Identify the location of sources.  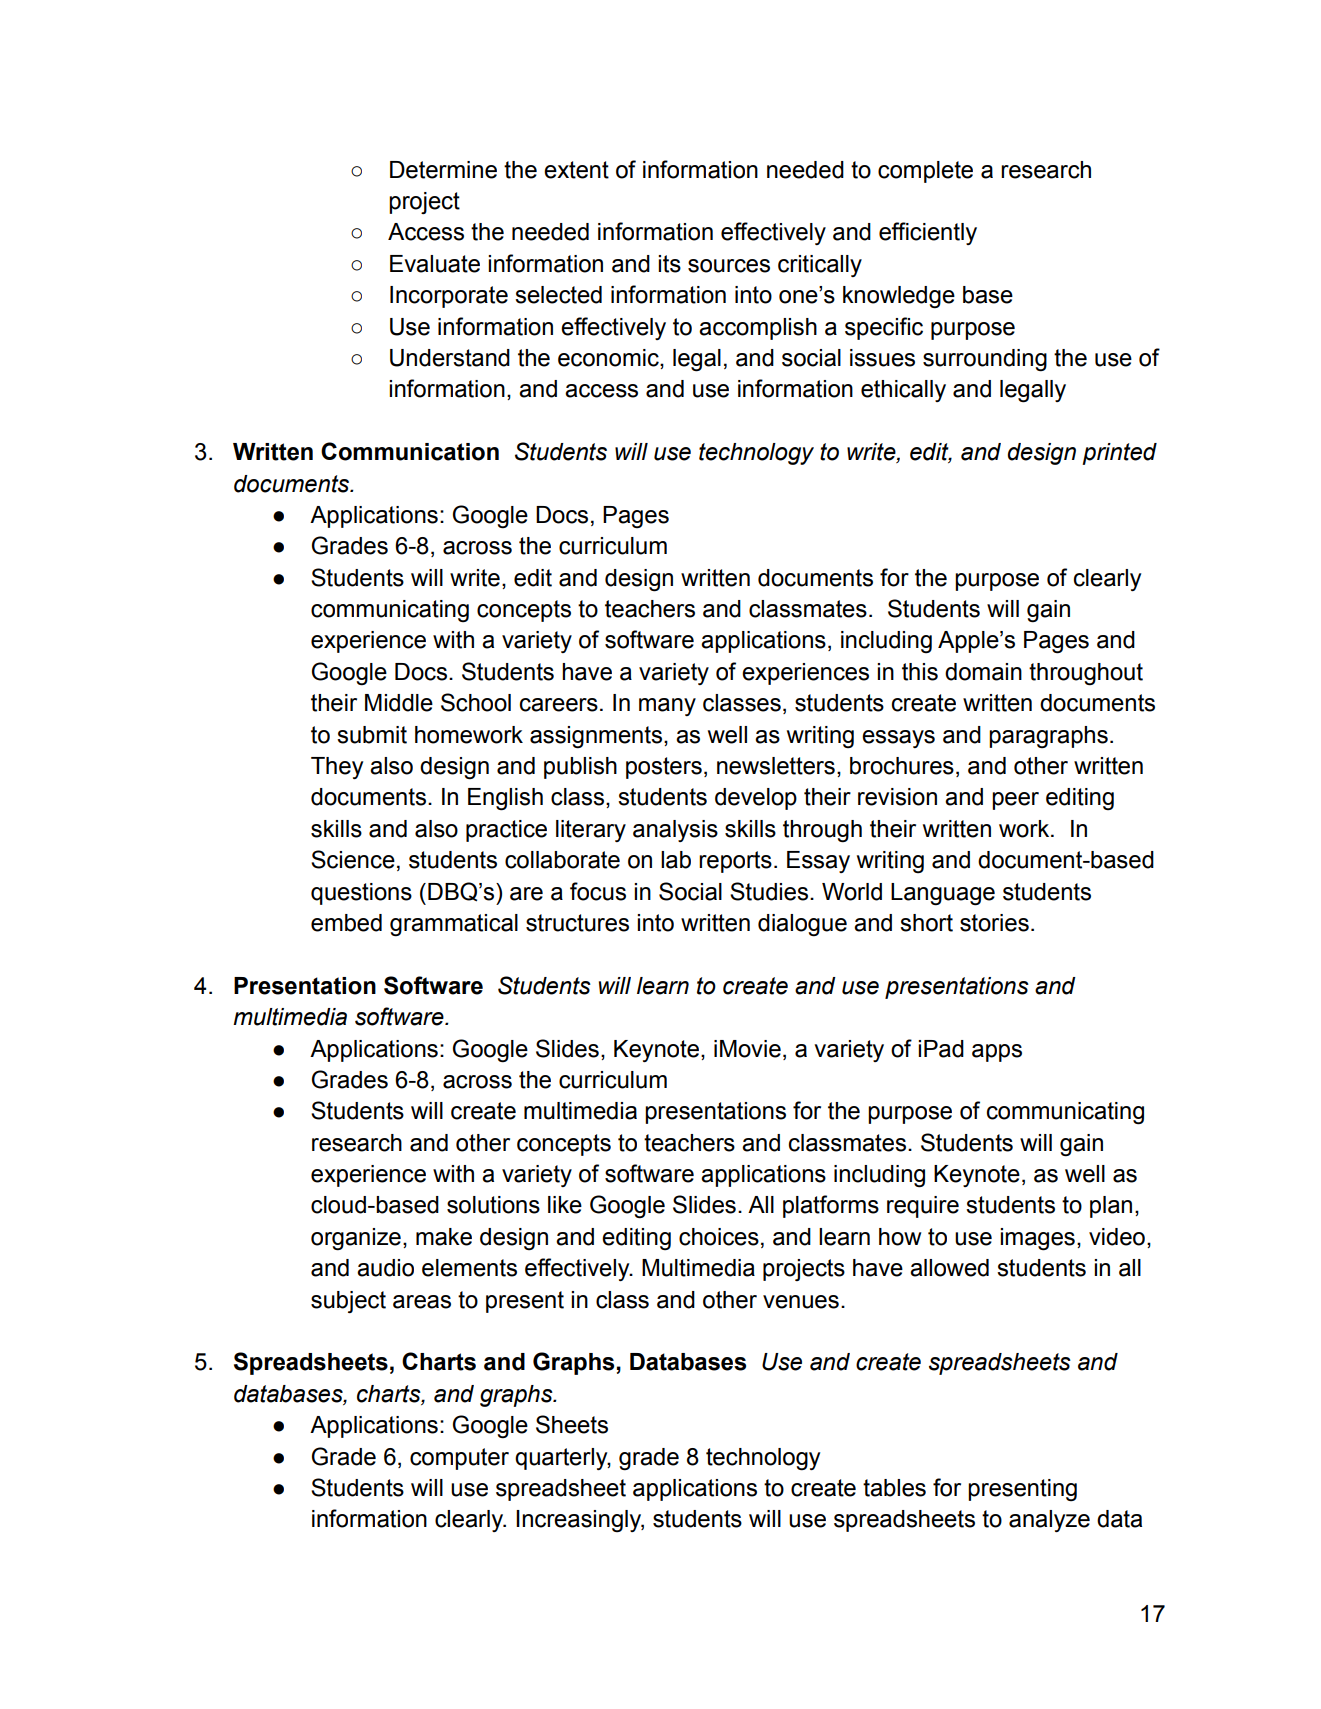
(729, 266).
